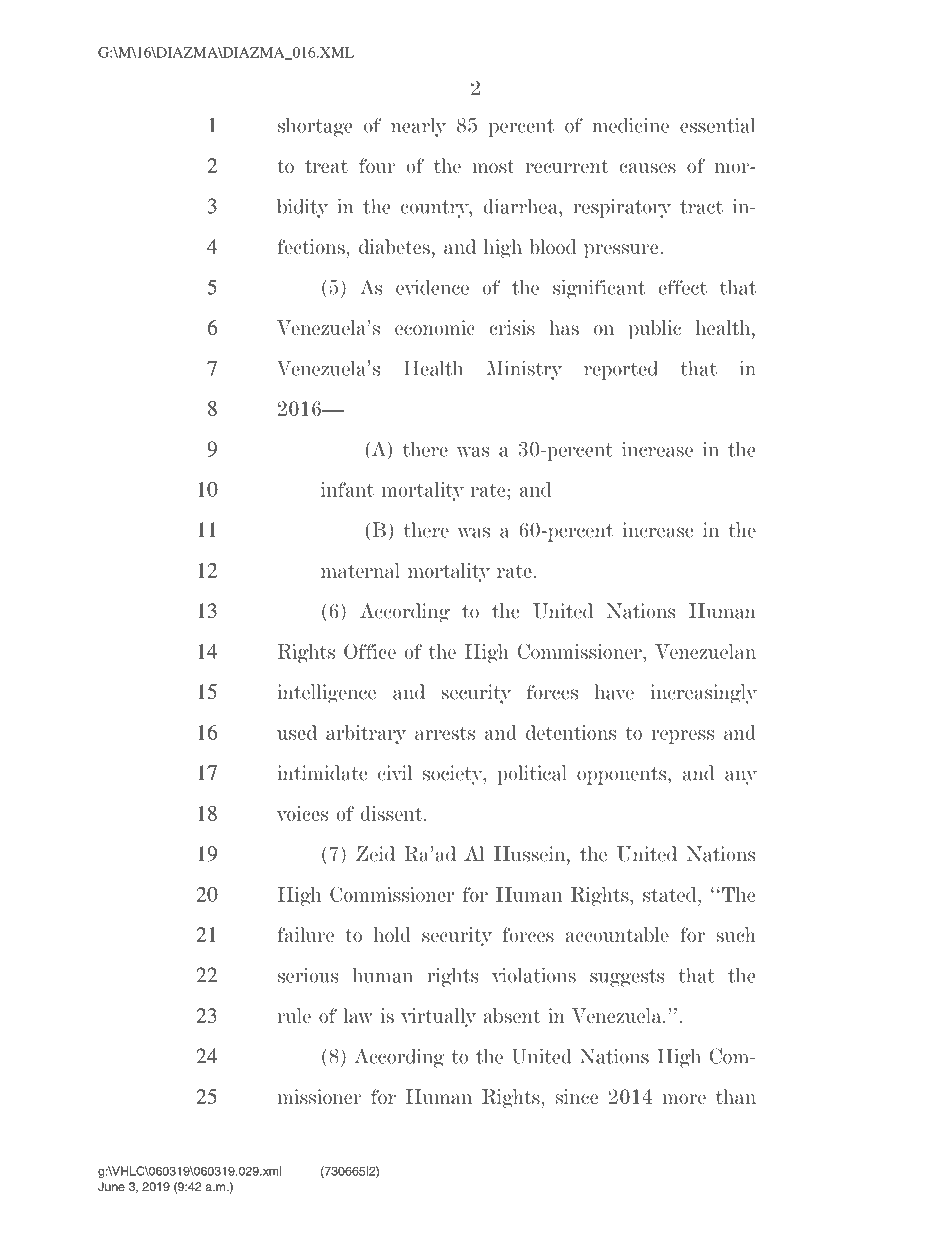 This screenshot has width=952, height=1233. What do you see at coordinates (647, 168) in the screenshot?
I see `causes` at bounding box center [647, 168].
